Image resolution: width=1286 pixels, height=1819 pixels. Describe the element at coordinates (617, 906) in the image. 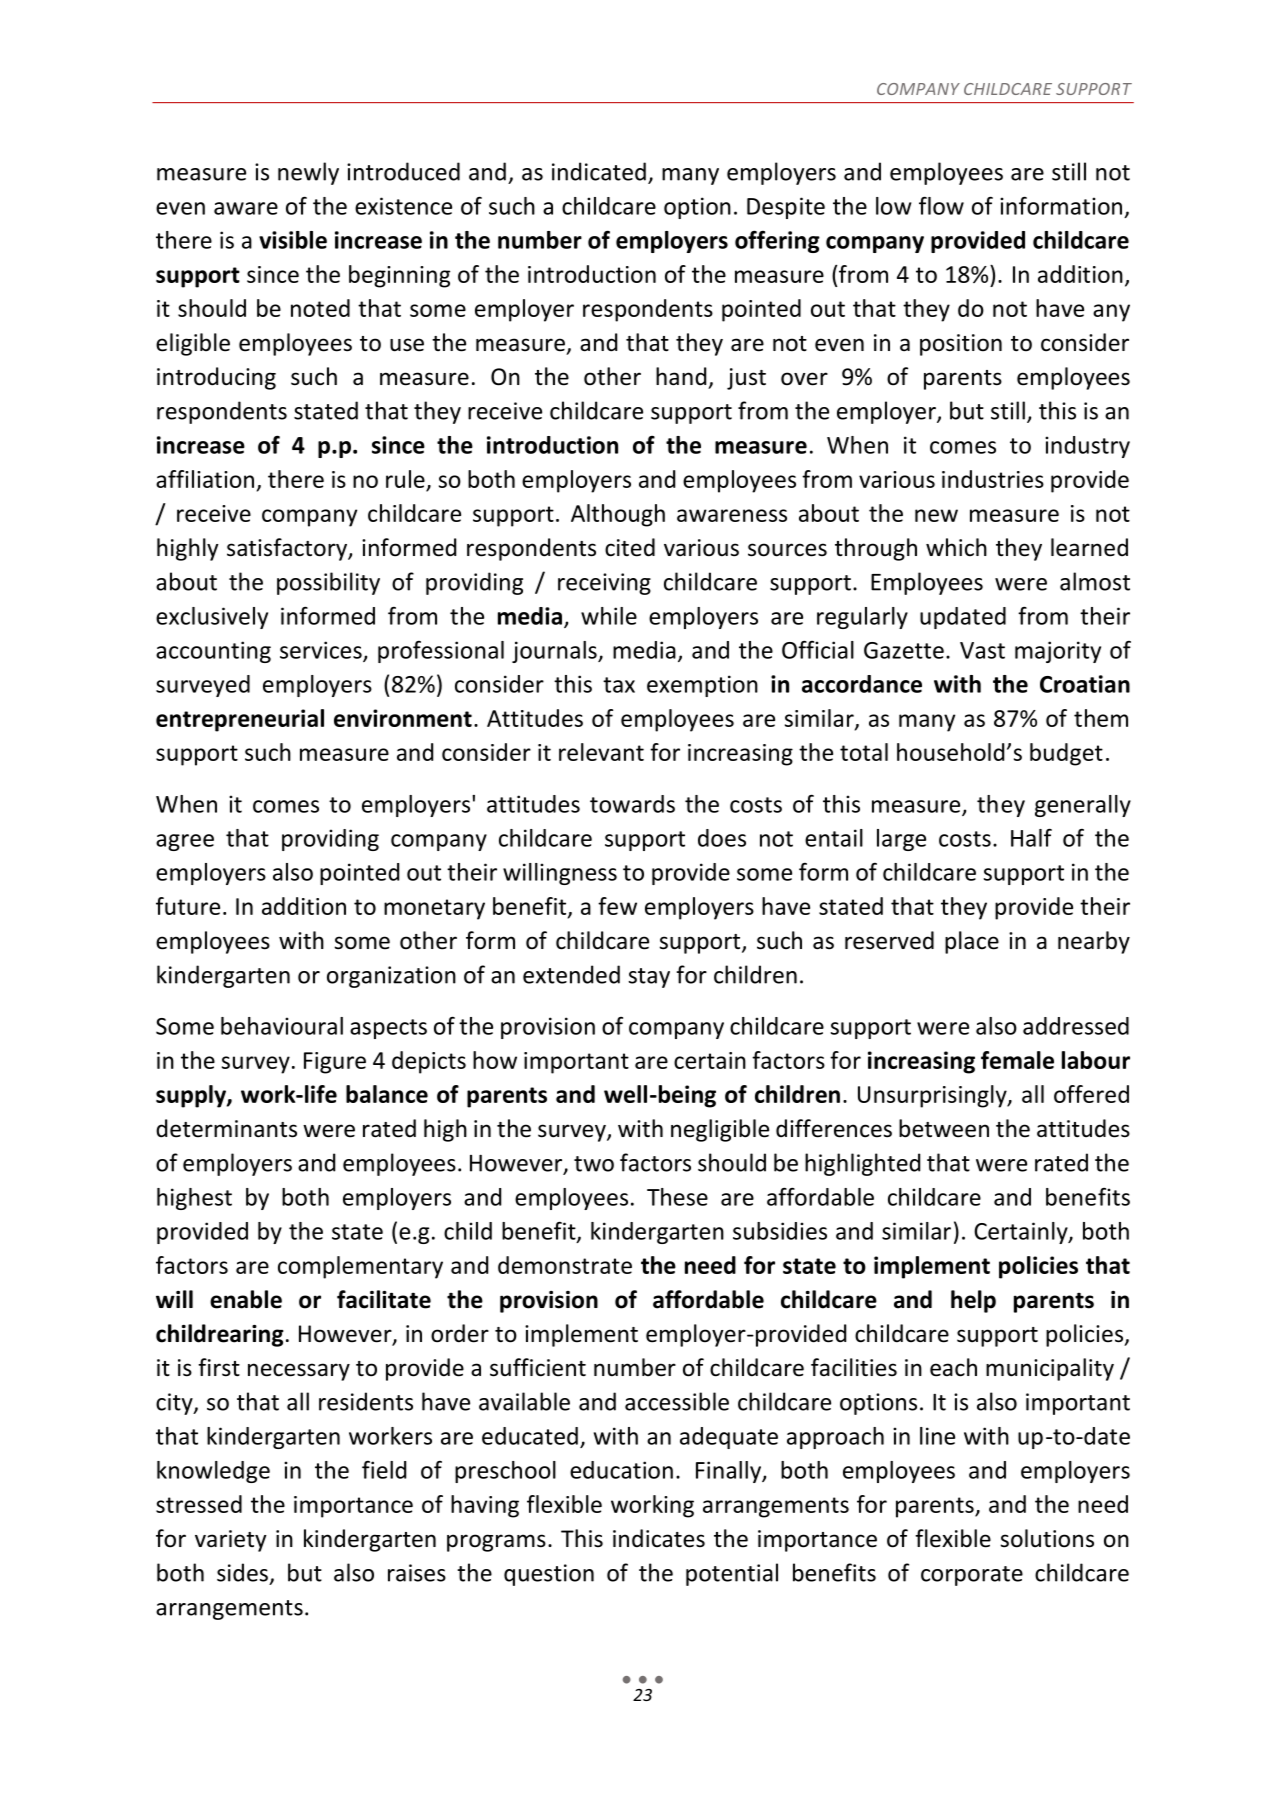

I see `few` at that location.
